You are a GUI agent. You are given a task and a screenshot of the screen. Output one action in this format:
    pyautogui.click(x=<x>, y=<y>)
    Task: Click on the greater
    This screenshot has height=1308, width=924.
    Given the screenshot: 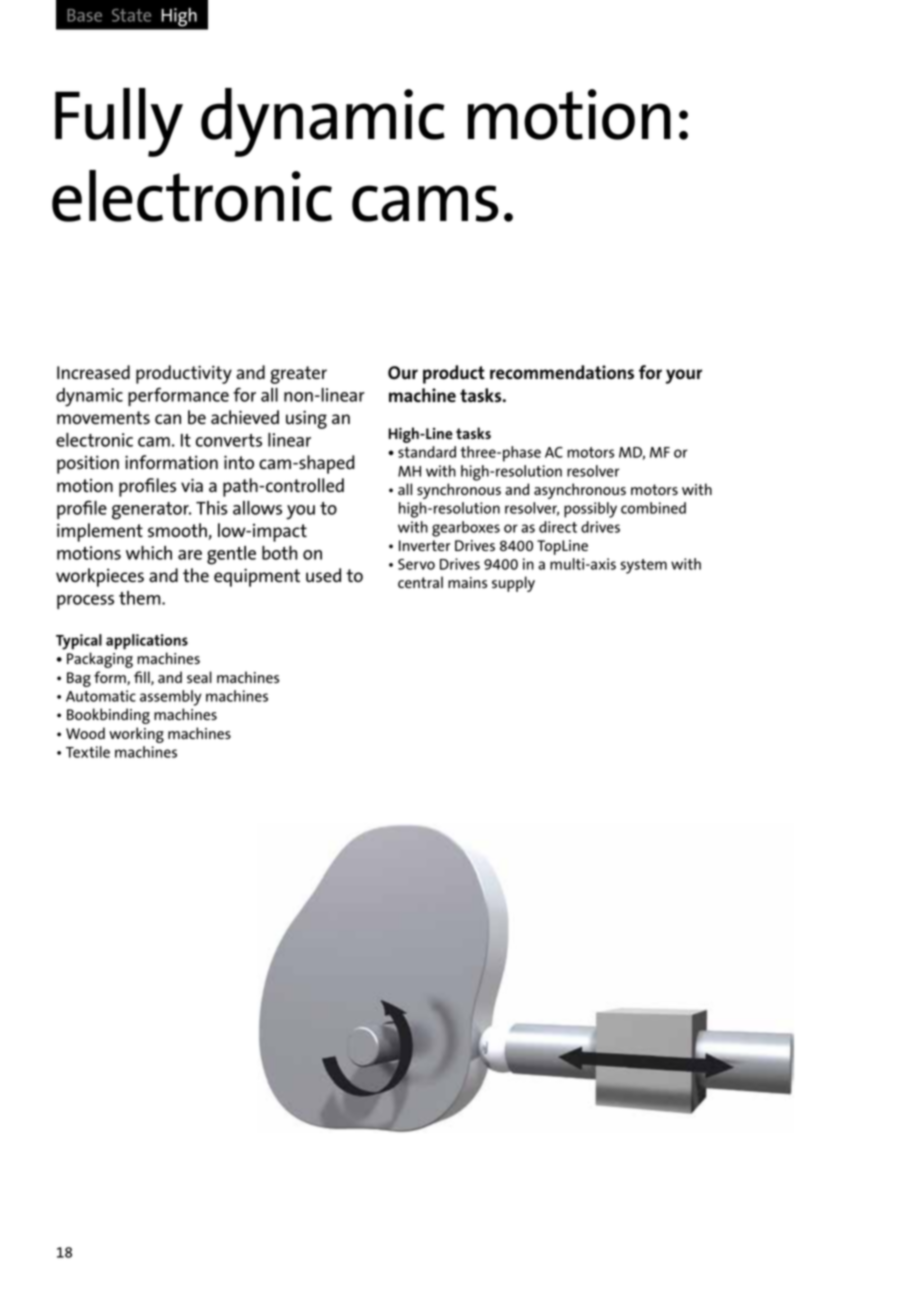 What is the action you would take?
    pyautogui.click(x=298, y=375)
